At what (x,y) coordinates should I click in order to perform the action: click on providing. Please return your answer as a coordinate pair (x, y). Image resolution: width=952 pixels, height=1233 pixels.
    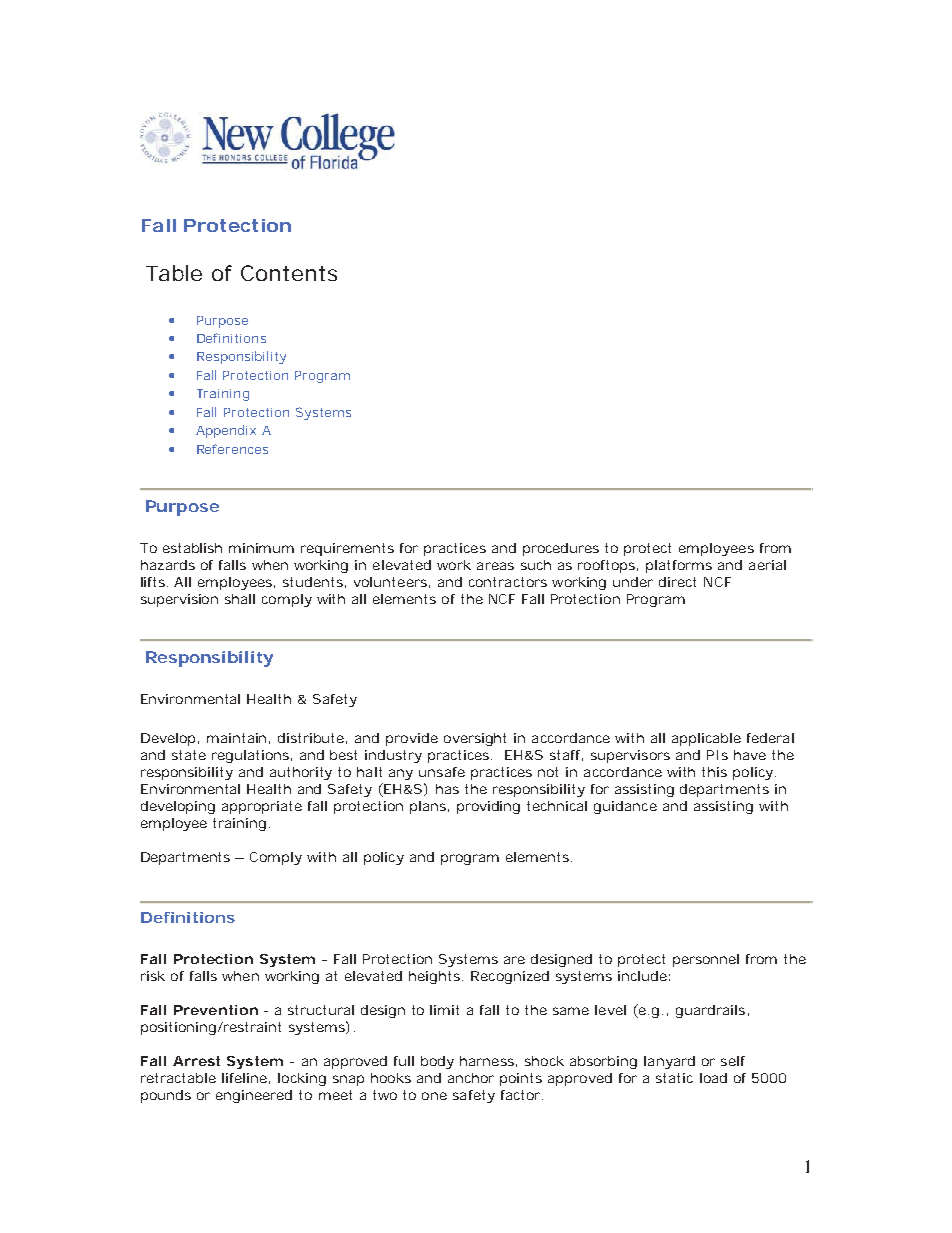
    Looking at the image, I should click on (488, 807).
